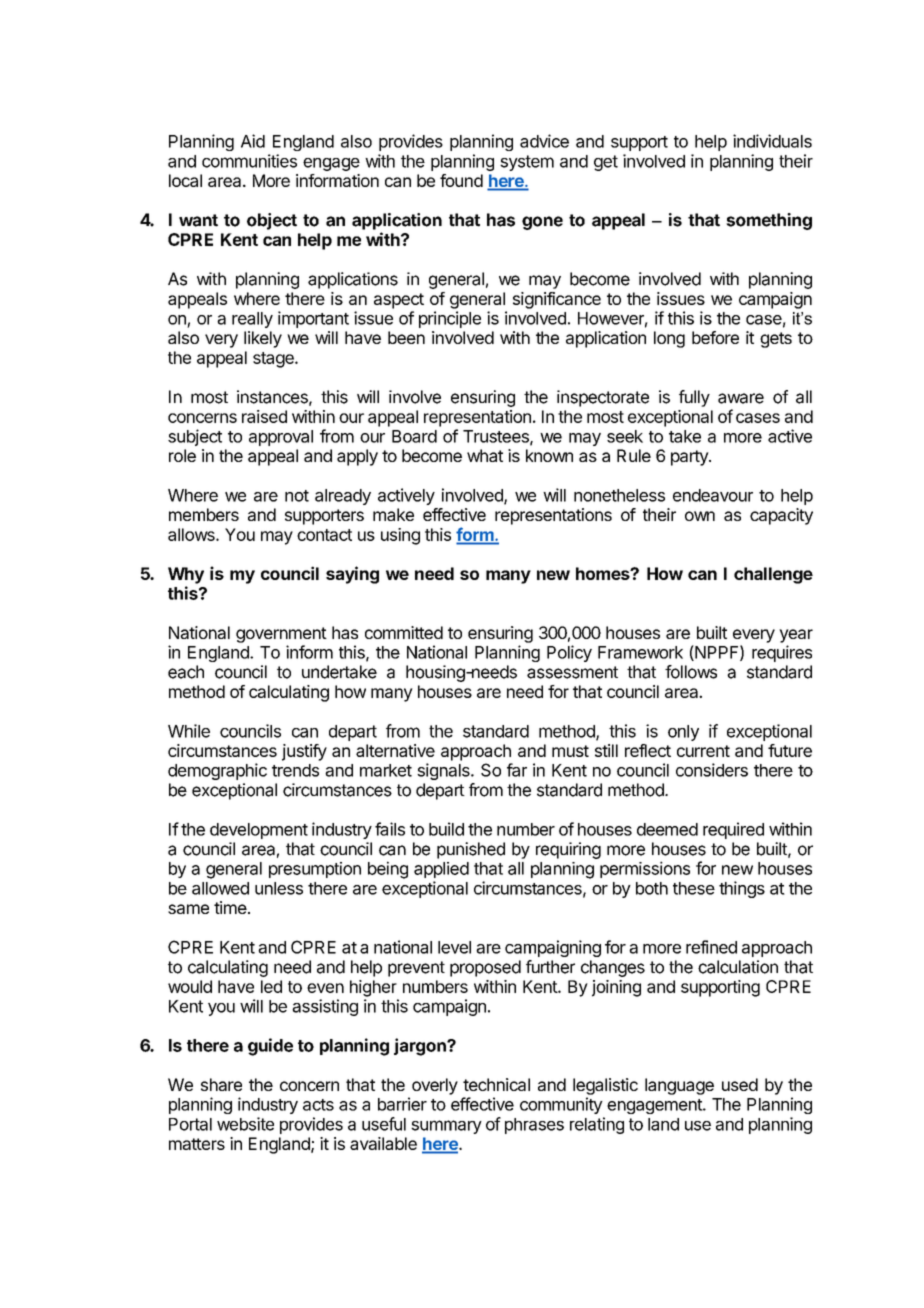 Image resolution: width=924 pixels, height=1308 pixels. What do you see at coordinates (297, 496) in the page?
I see `not` at bounding box center [297, 496].
